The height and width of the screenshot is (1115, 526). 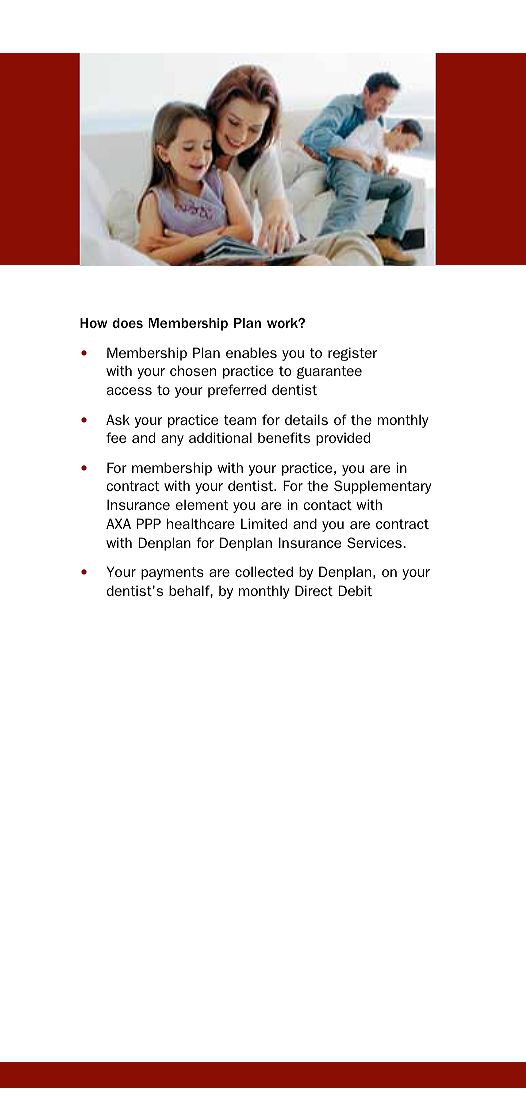 What do you see at coordinates (116, 437) in the screenshot?
I see `fee` at bounding box center [116, 437].
